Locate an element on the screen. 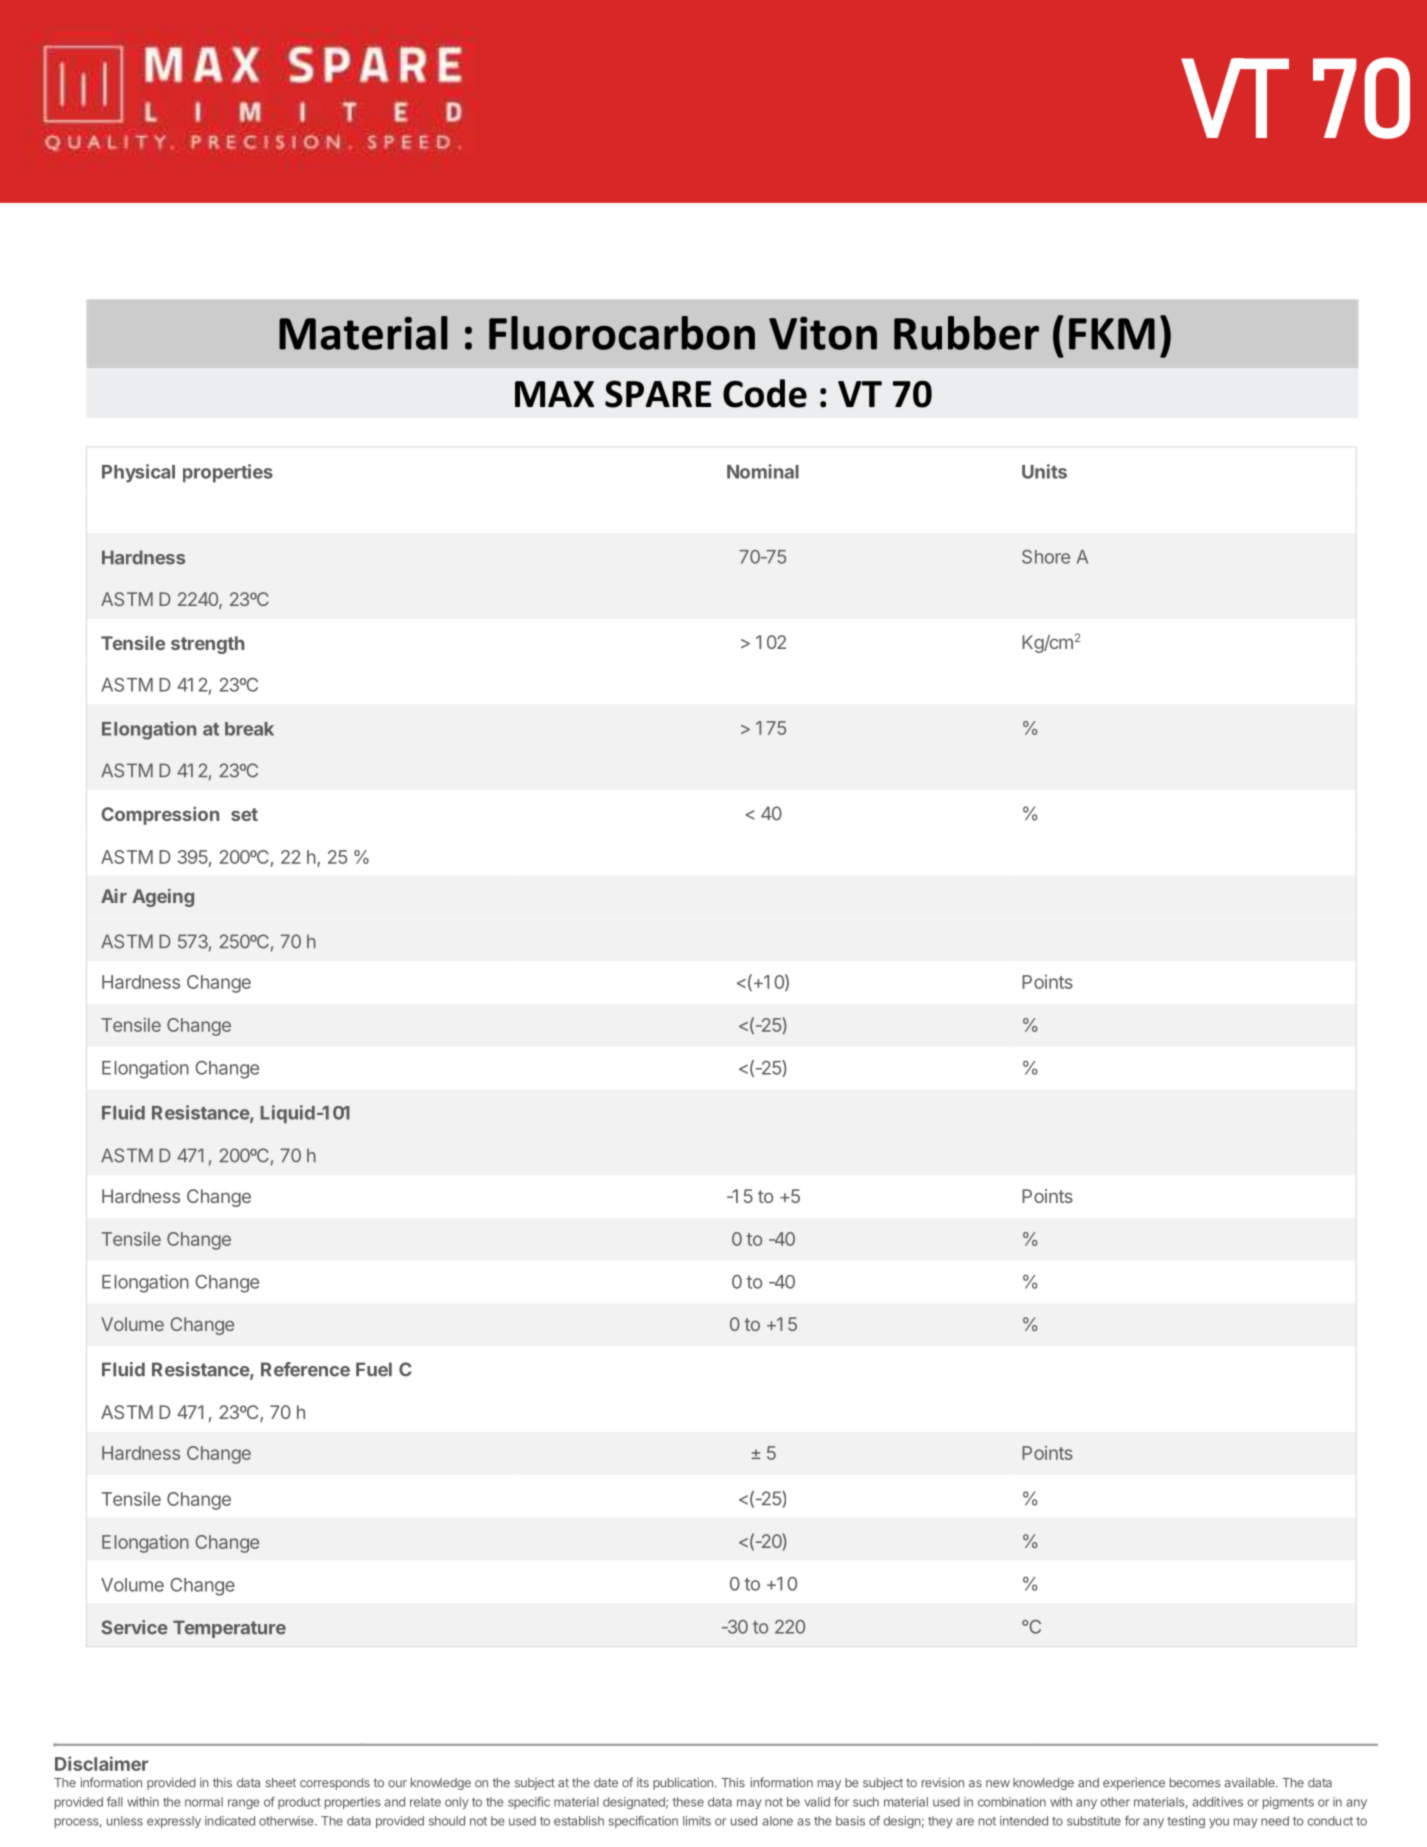  FKM is located at coordinates (1112, 334).
